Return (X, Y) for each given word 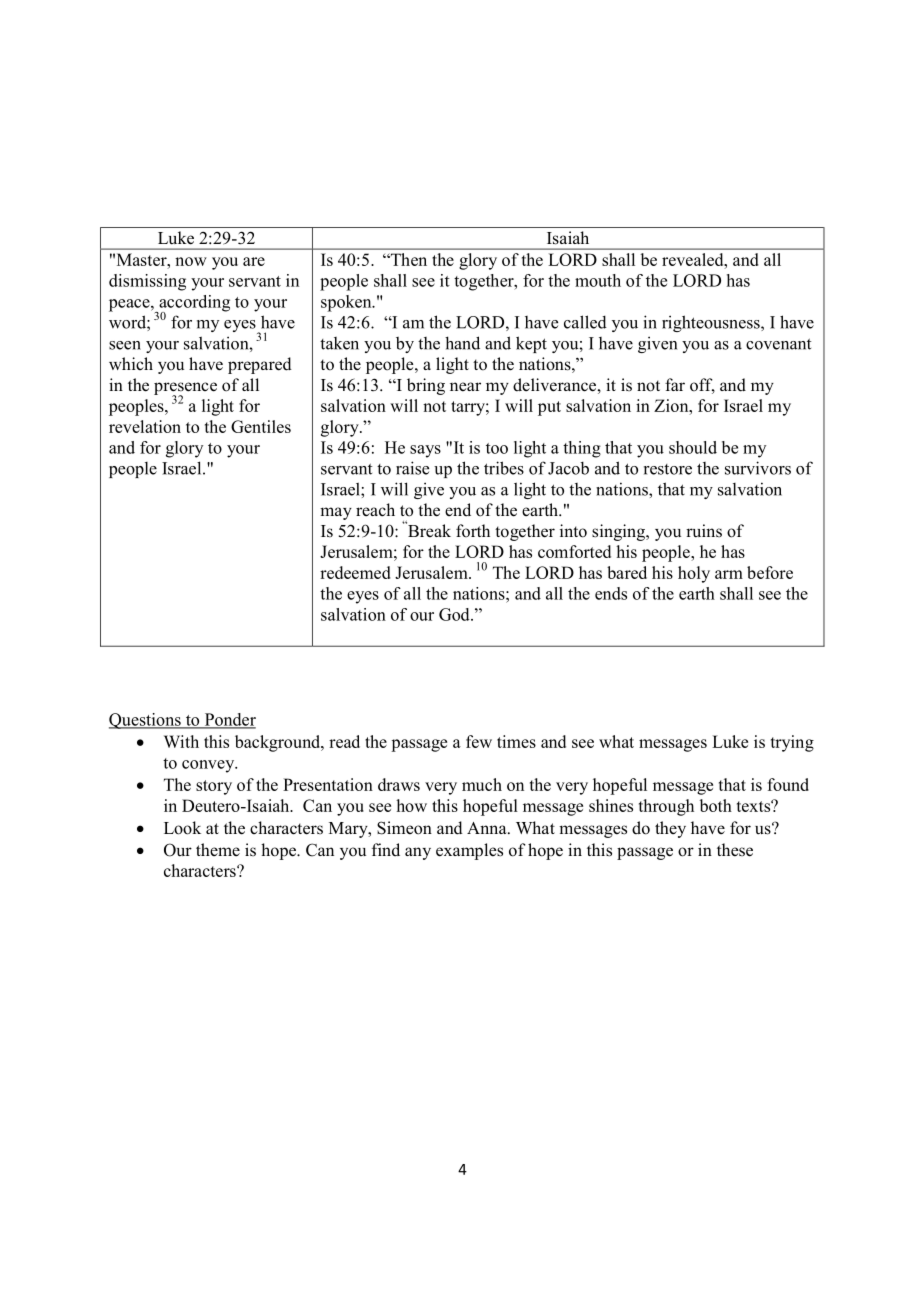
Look (182, 828)
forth (473, 531)
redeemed (355, 572)
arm (729, 574)
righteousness (712, 323)
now (191, 261)
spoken (347, 303)
